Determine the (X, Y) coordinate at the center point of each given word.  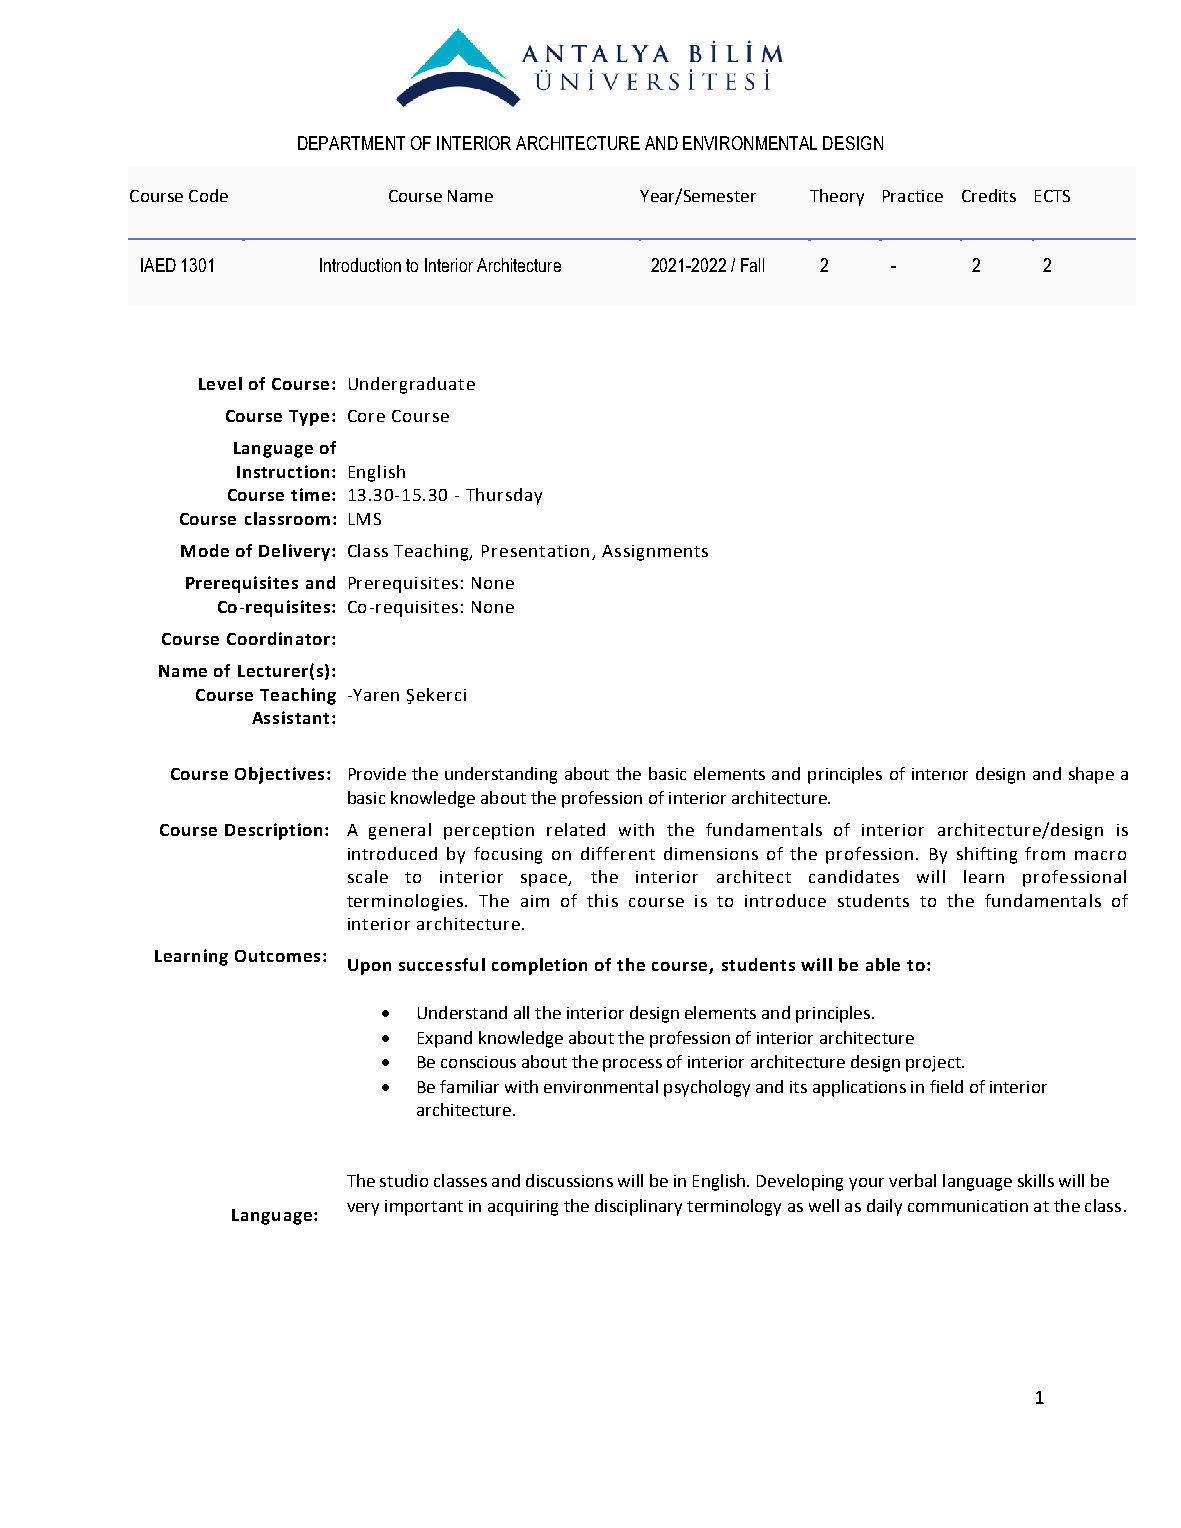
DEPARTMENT (351, 143)
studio (404, 1180)
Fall (752, 265)
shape (1091, 775)
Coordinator (278, 638)
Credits (989, 195)
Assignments (655, 553)
